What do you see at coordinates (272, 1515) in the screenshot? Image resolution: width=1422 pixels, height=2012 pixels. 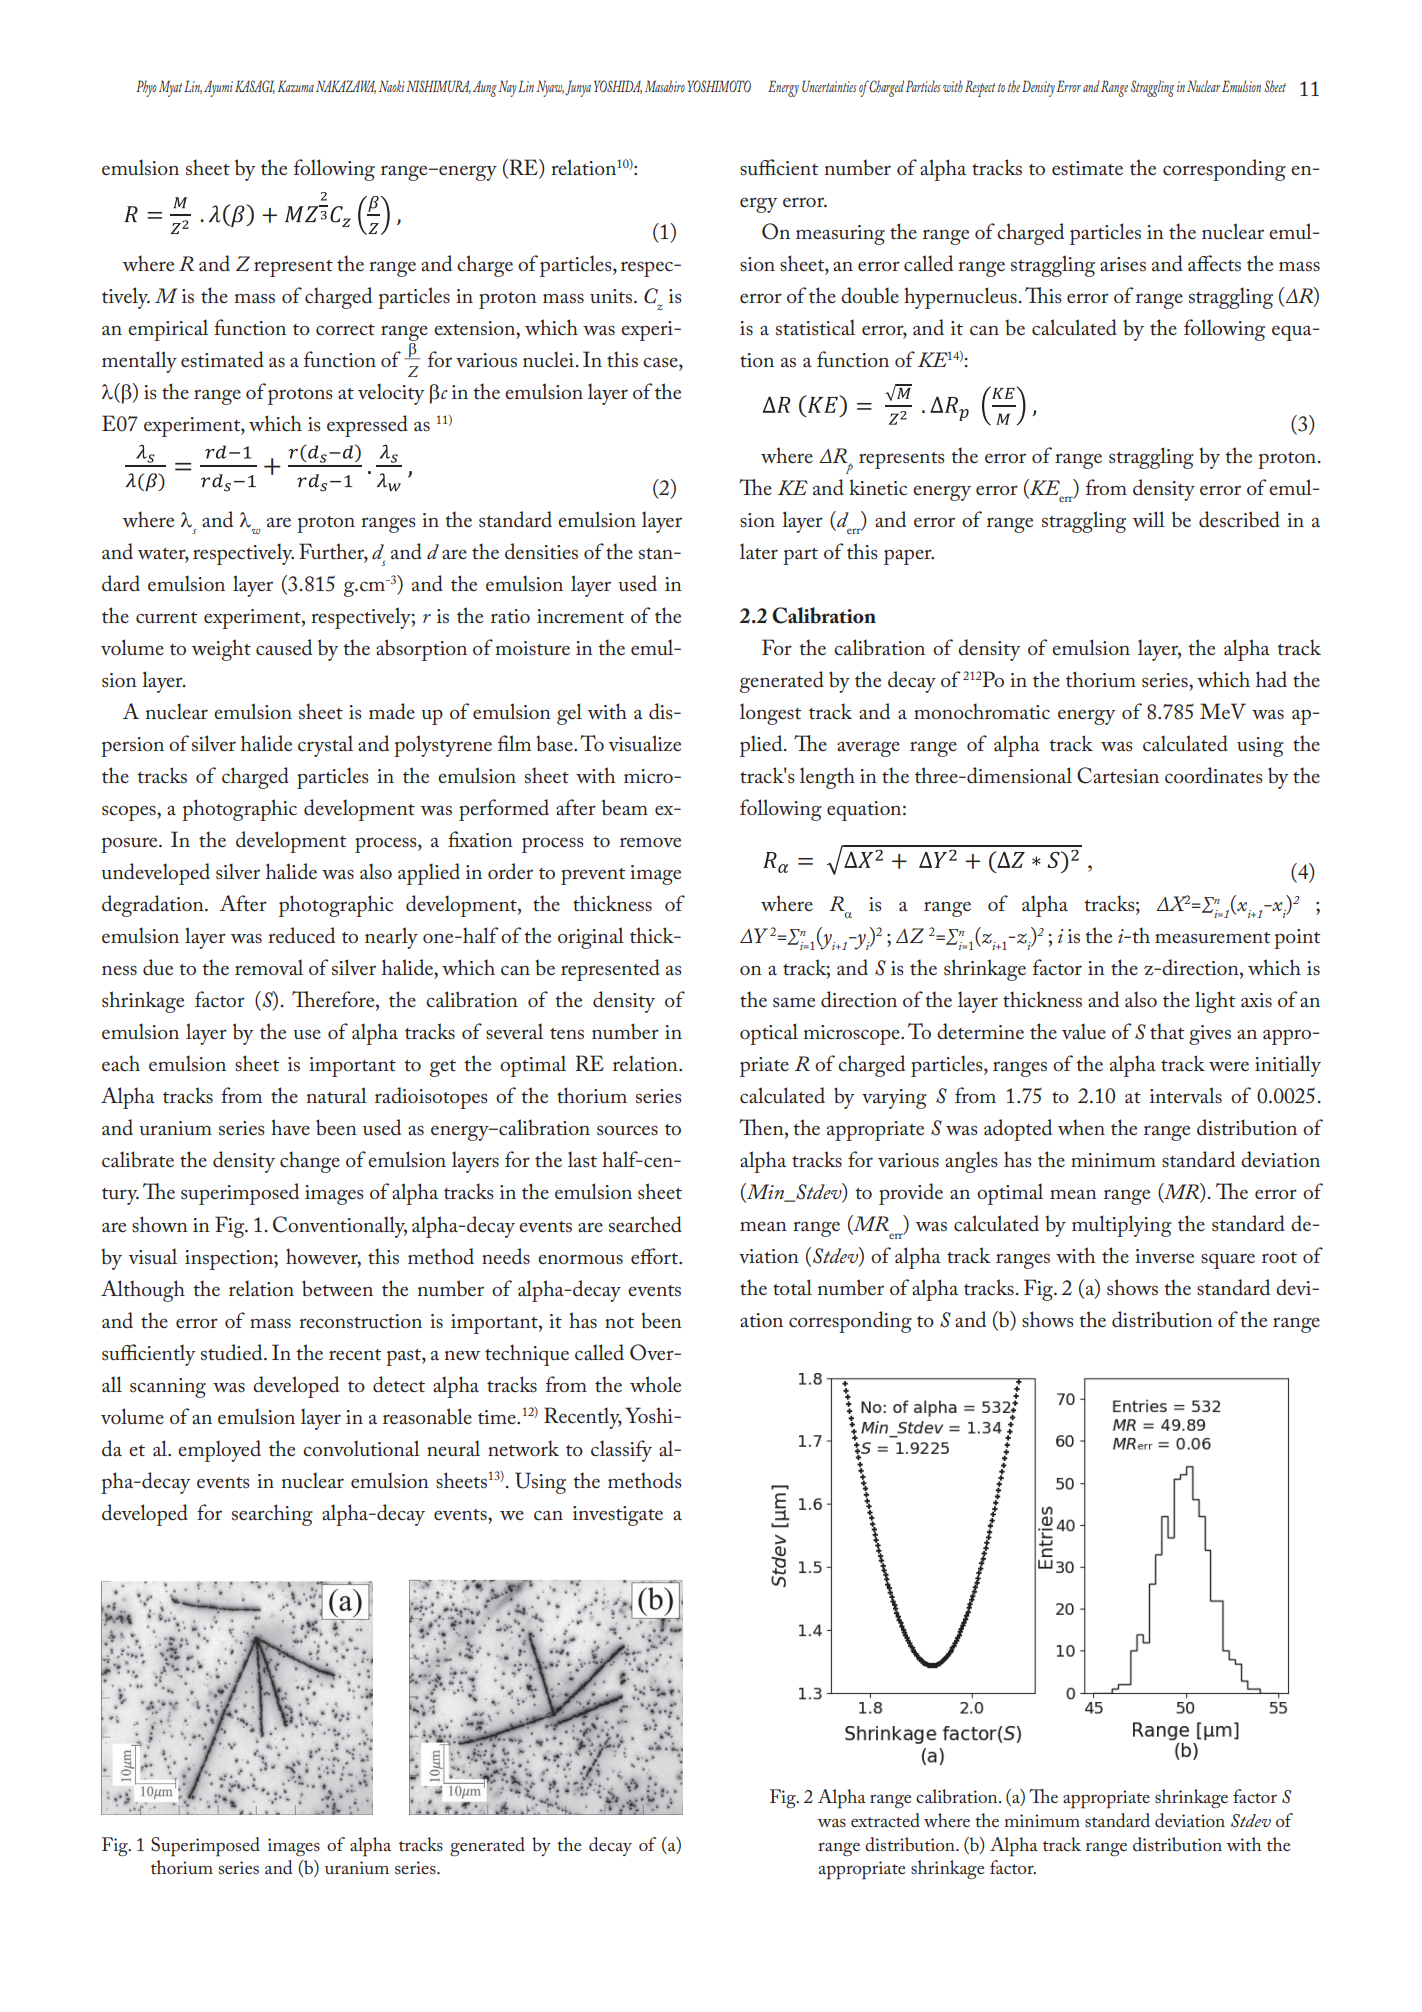 I see `searching` at bounding box center [272, 1515].
